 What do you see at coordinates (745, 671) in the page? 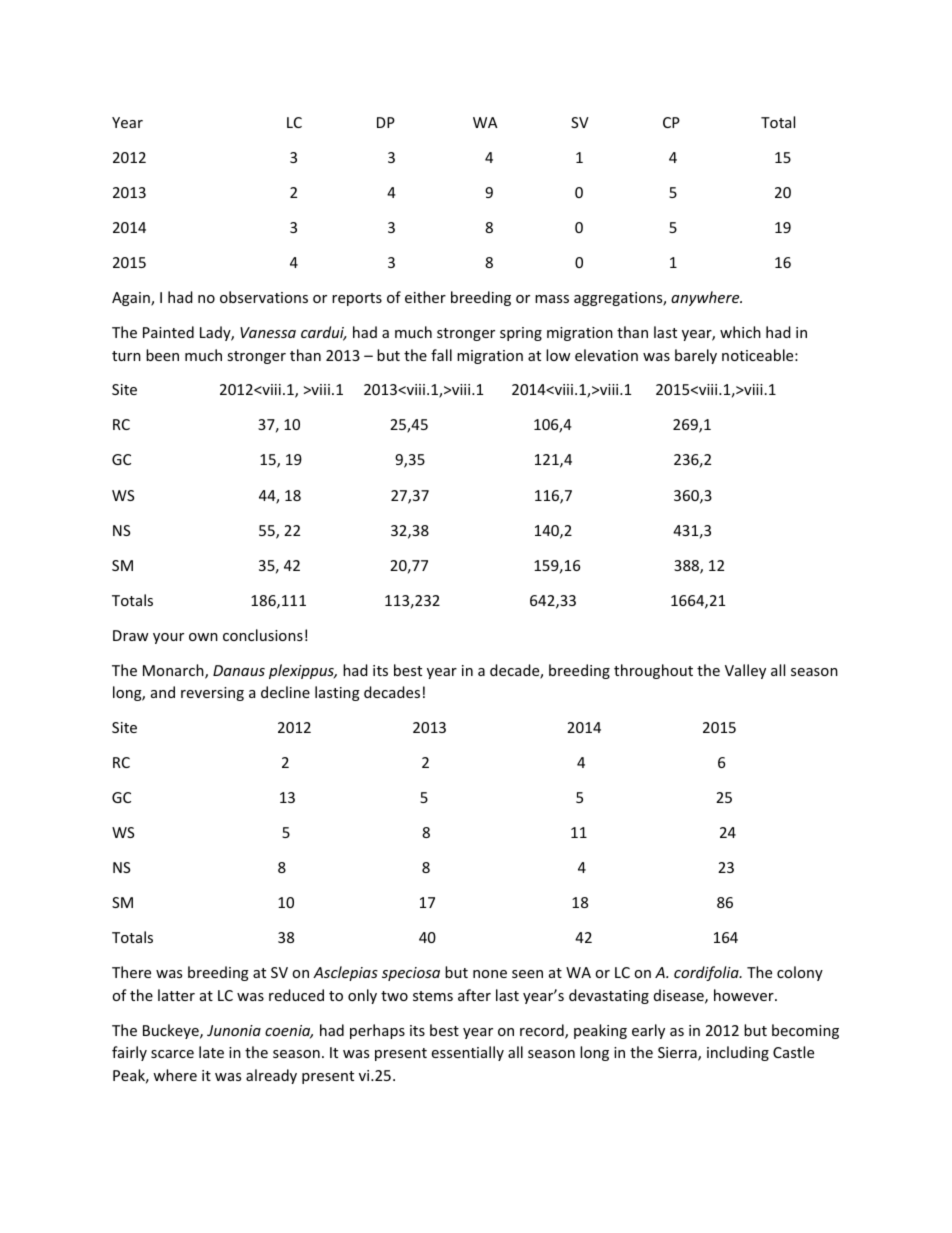
I see `Valley` at bounding box center [745, 671].
